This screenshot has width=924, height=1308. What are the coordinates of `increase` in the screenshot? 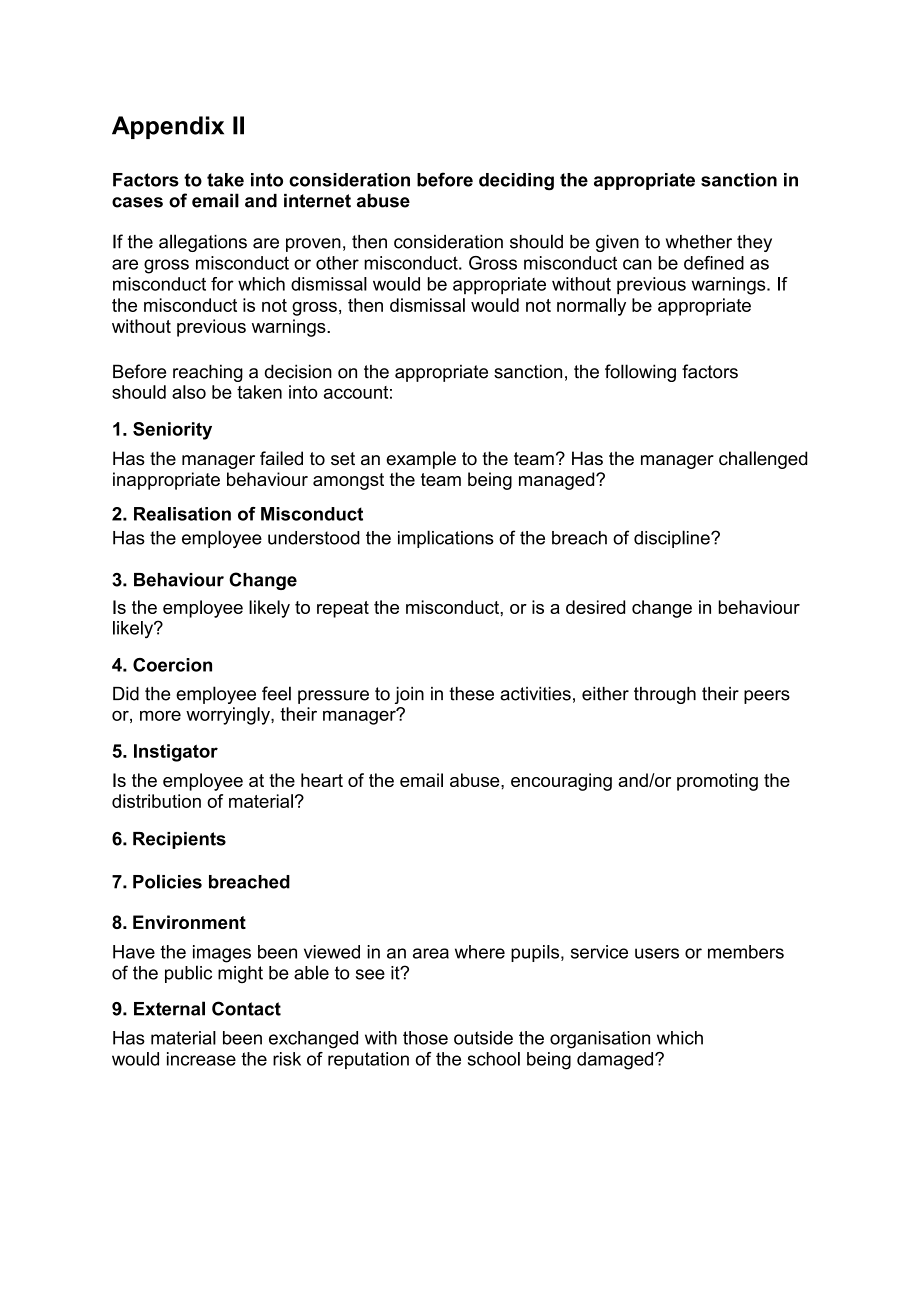 It's located at (201, 1059).
